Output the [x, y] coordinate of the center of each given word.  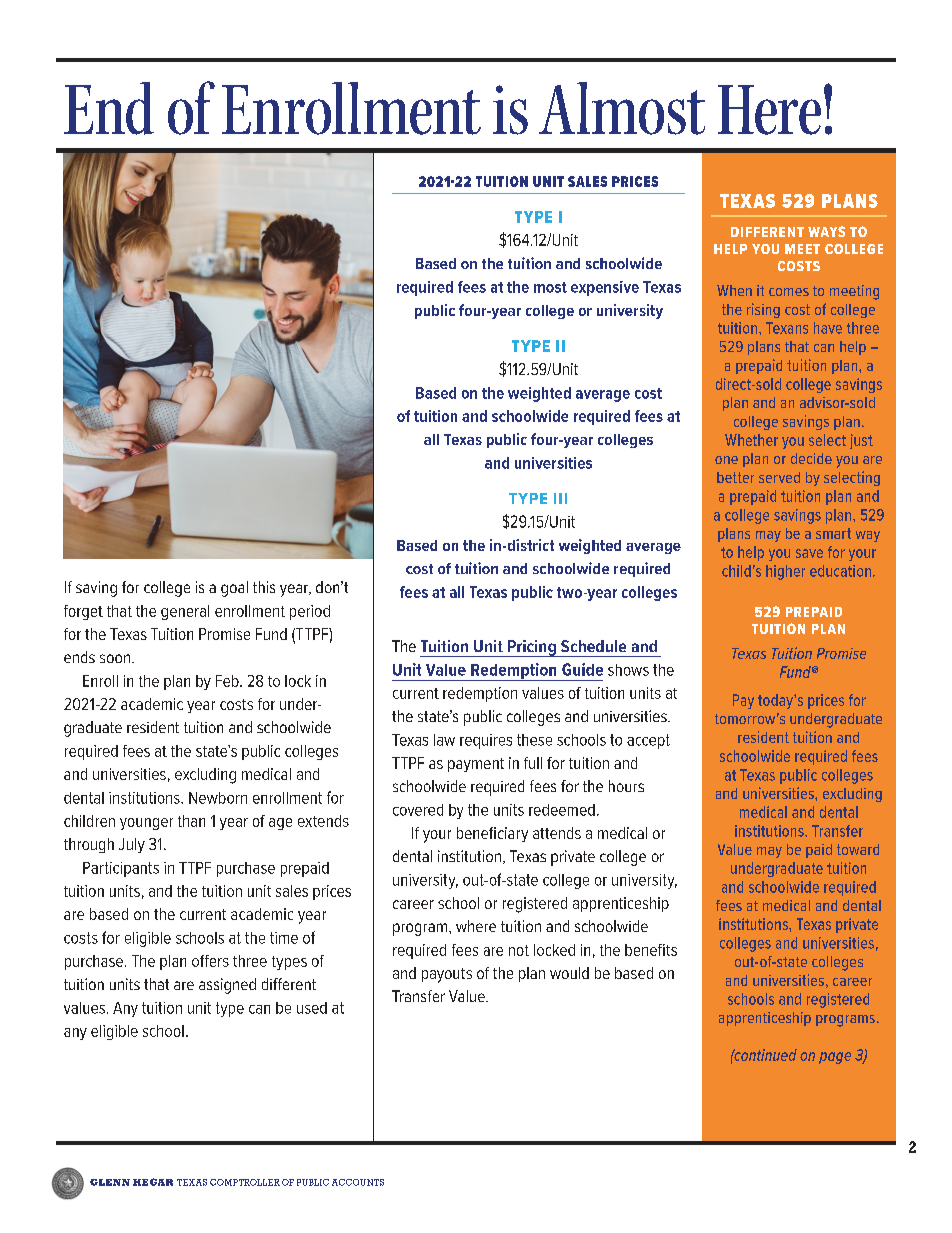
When [734, 290]
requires [486, 741]
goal [234, 589]
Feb [228, 681]
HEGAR [153, 1182]
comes [789, 292]
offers [210, 961]
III [560, 498]
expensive [605, 288]
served [779, 477]
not [519, 950]
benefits [651, 950]
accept [648, 741]
